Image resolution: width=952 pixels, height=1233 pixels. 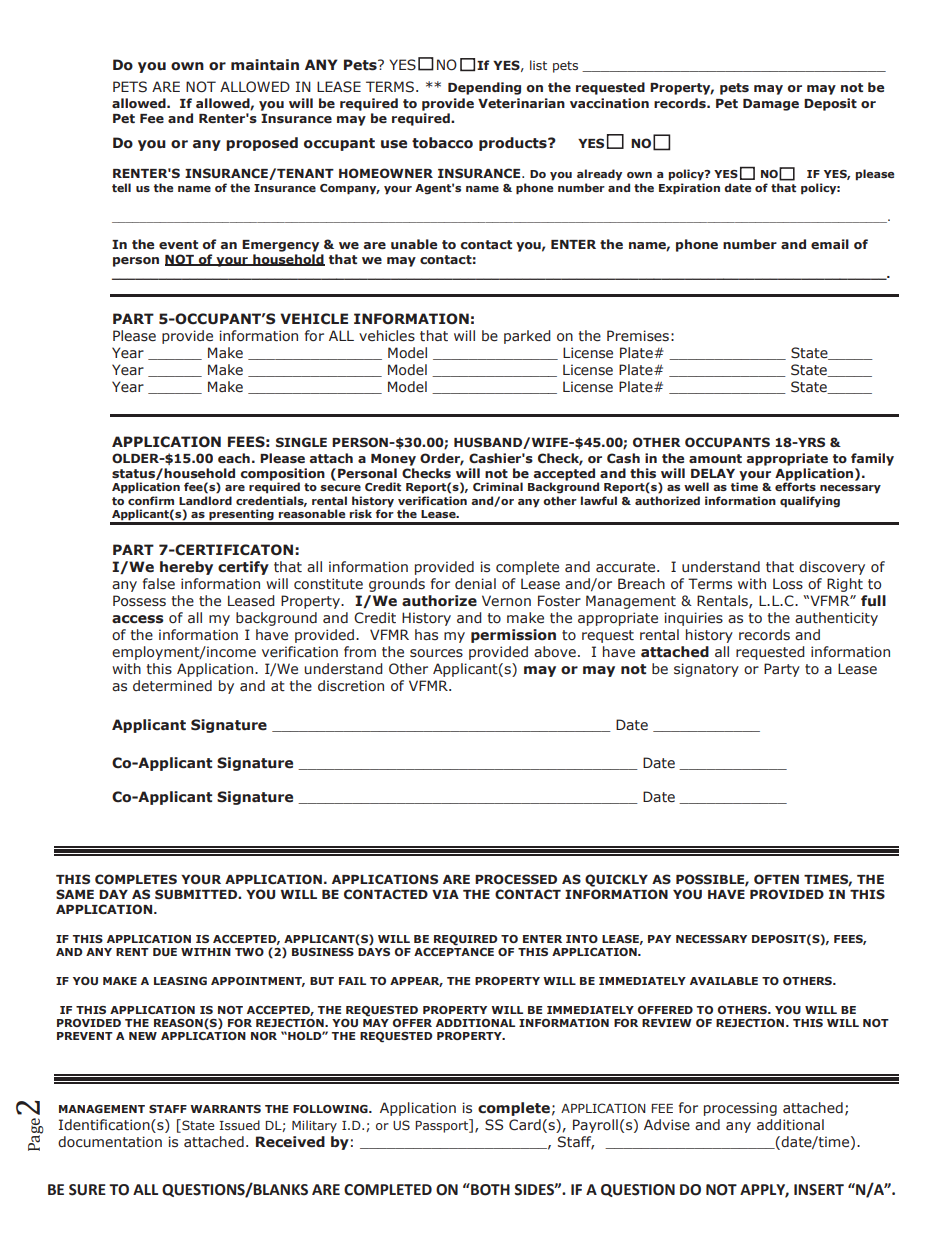 I want to click on Damage, so click(x=771, y=105).
